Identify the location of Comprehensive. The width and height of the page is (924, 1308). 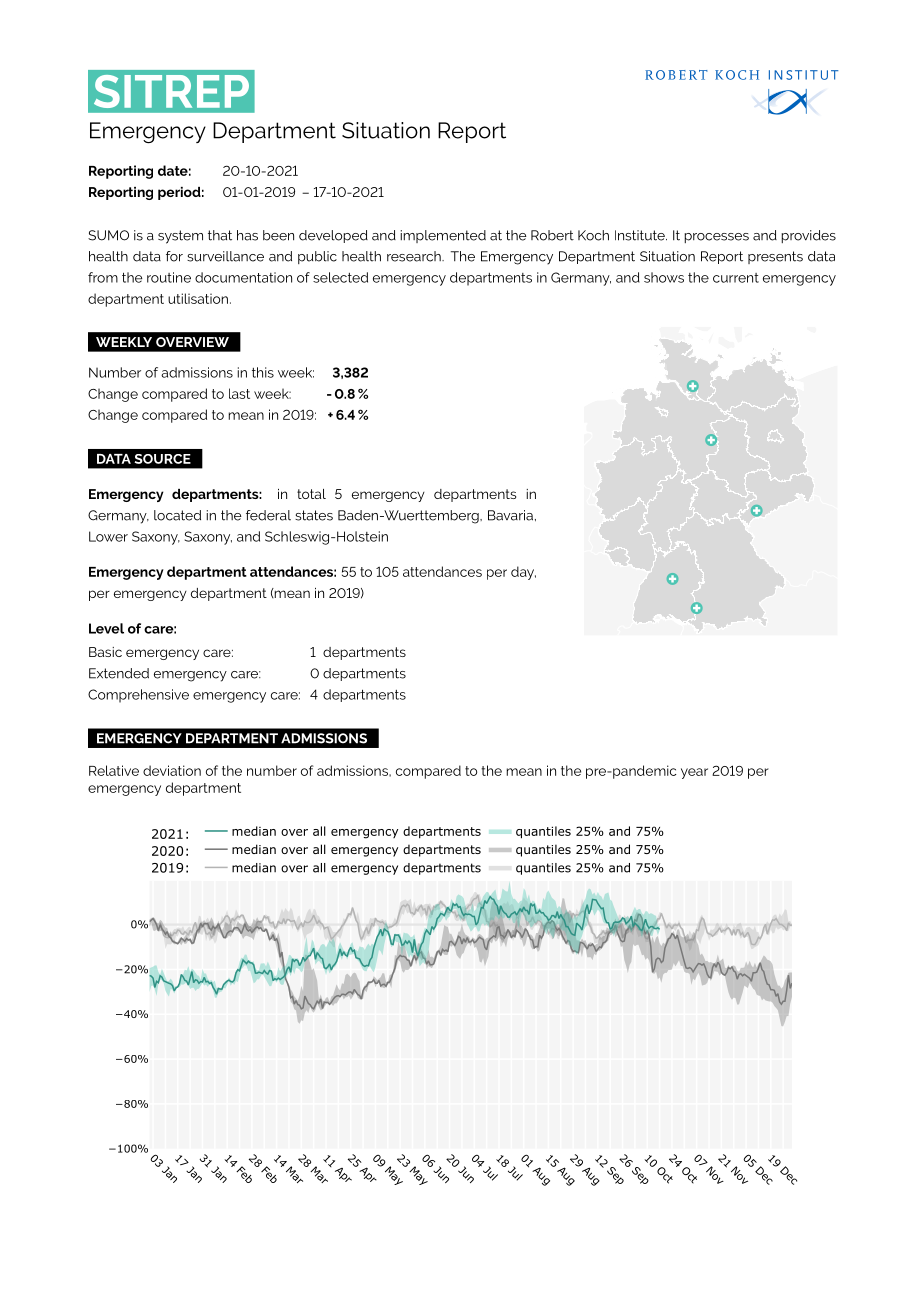
(138, 696).
